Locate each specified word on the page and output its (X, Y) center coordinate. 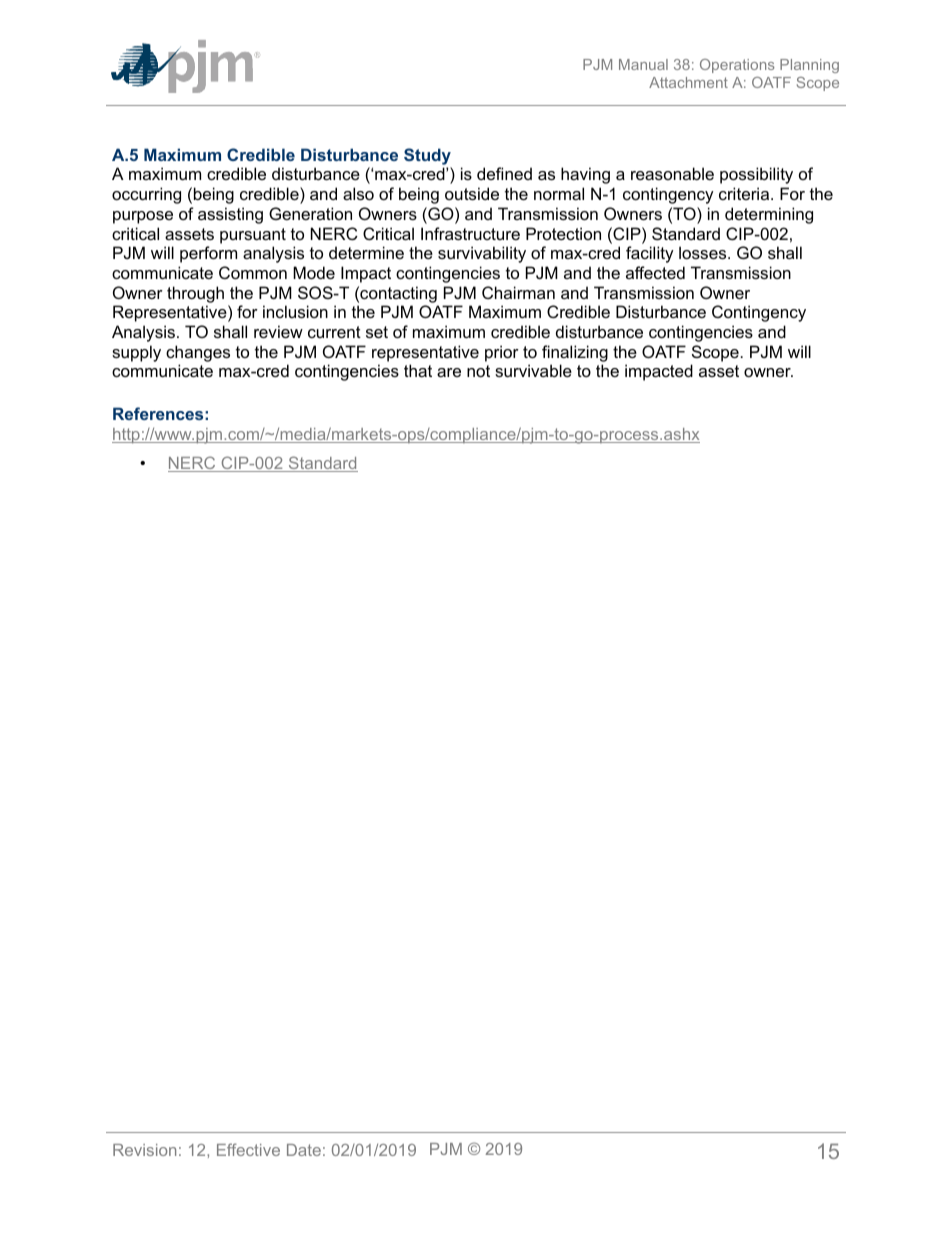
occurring (146, 195)
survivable (533, 370)
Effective (248, 1149)
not (478, 371)
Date (304, 1150)
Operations (737, 66)
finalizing (575, 353)
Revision (144, 1150)
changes (198, 353)
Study (427, 156)
